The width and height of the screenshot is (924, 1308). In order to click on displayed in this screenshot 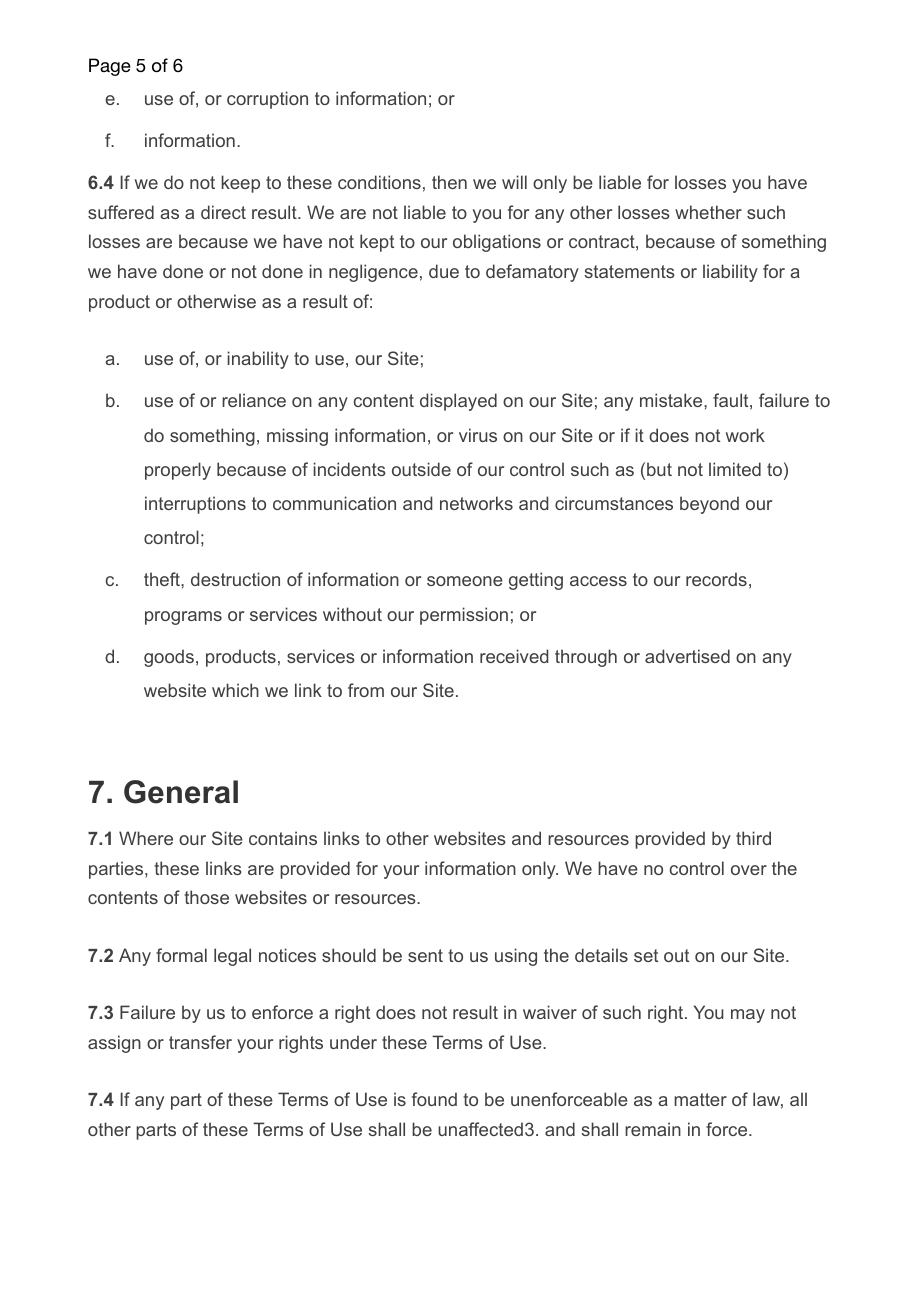, I will do `click(458, 402)`.
